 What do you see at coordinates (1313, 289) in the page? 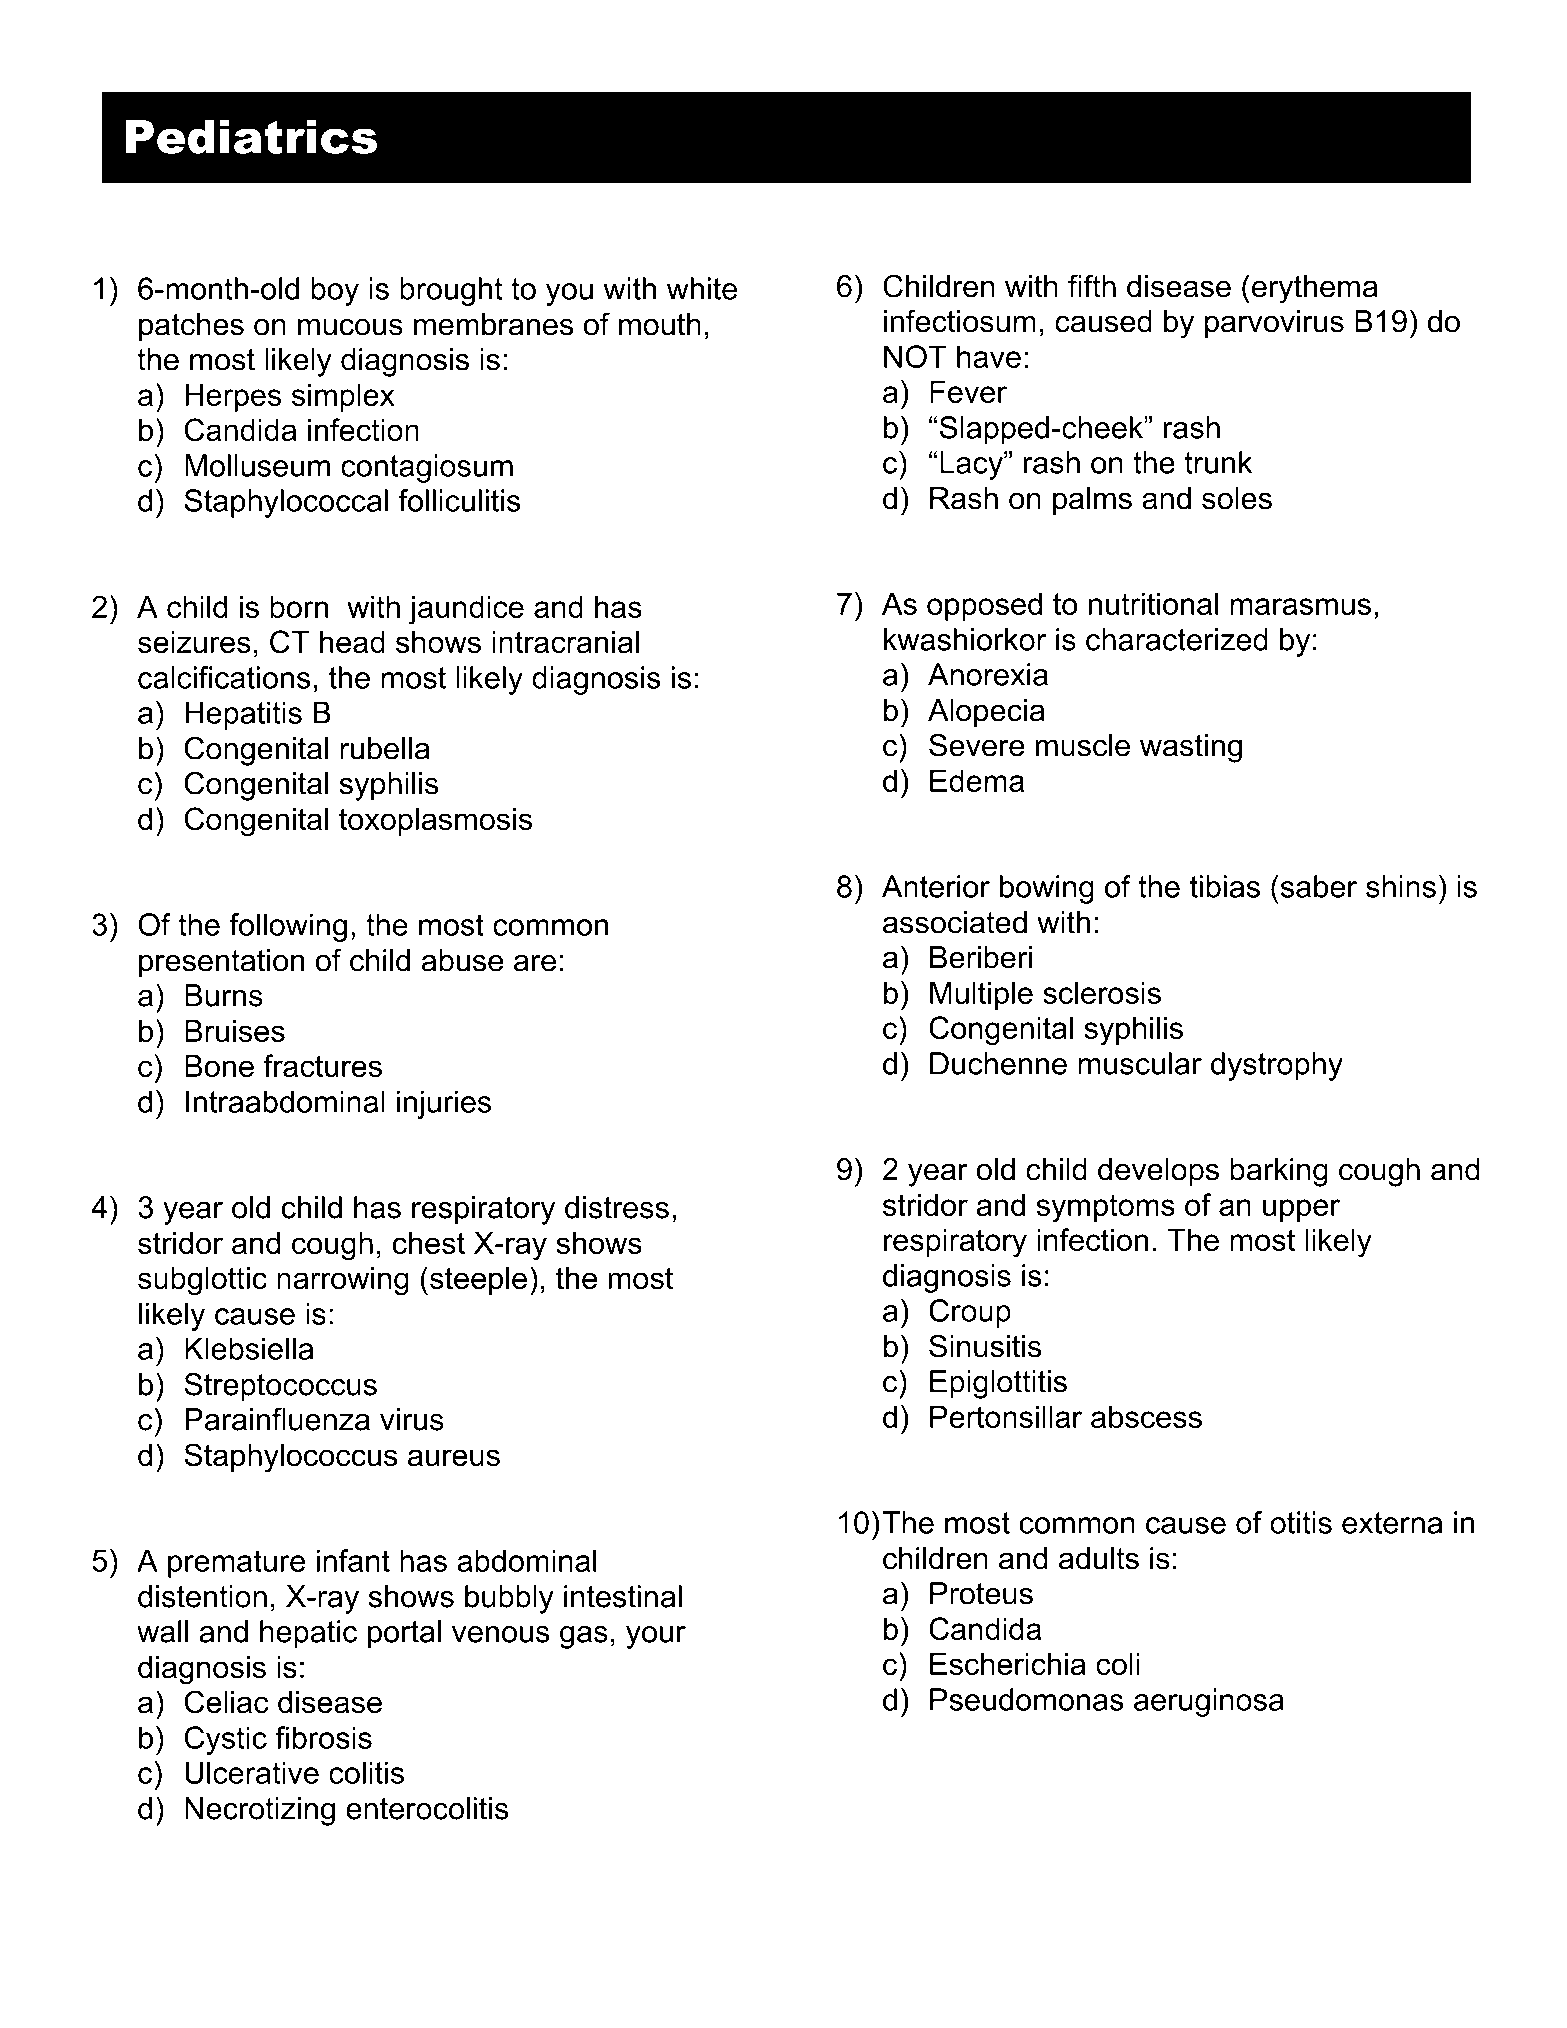
I see `erythema` at bounding box center [1313, 289].
